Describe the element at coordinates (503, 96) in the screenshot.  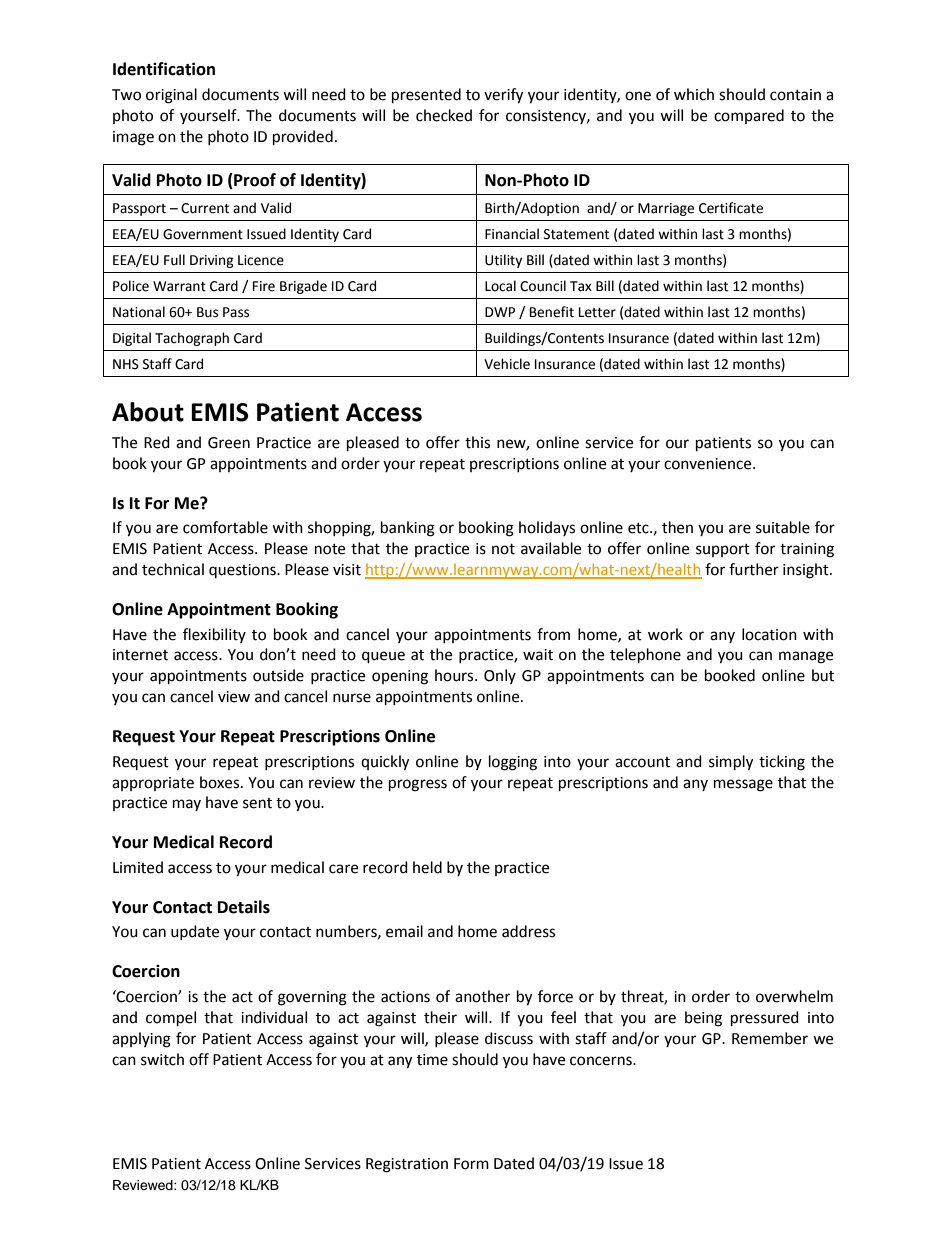
I see `verify` at that location.
